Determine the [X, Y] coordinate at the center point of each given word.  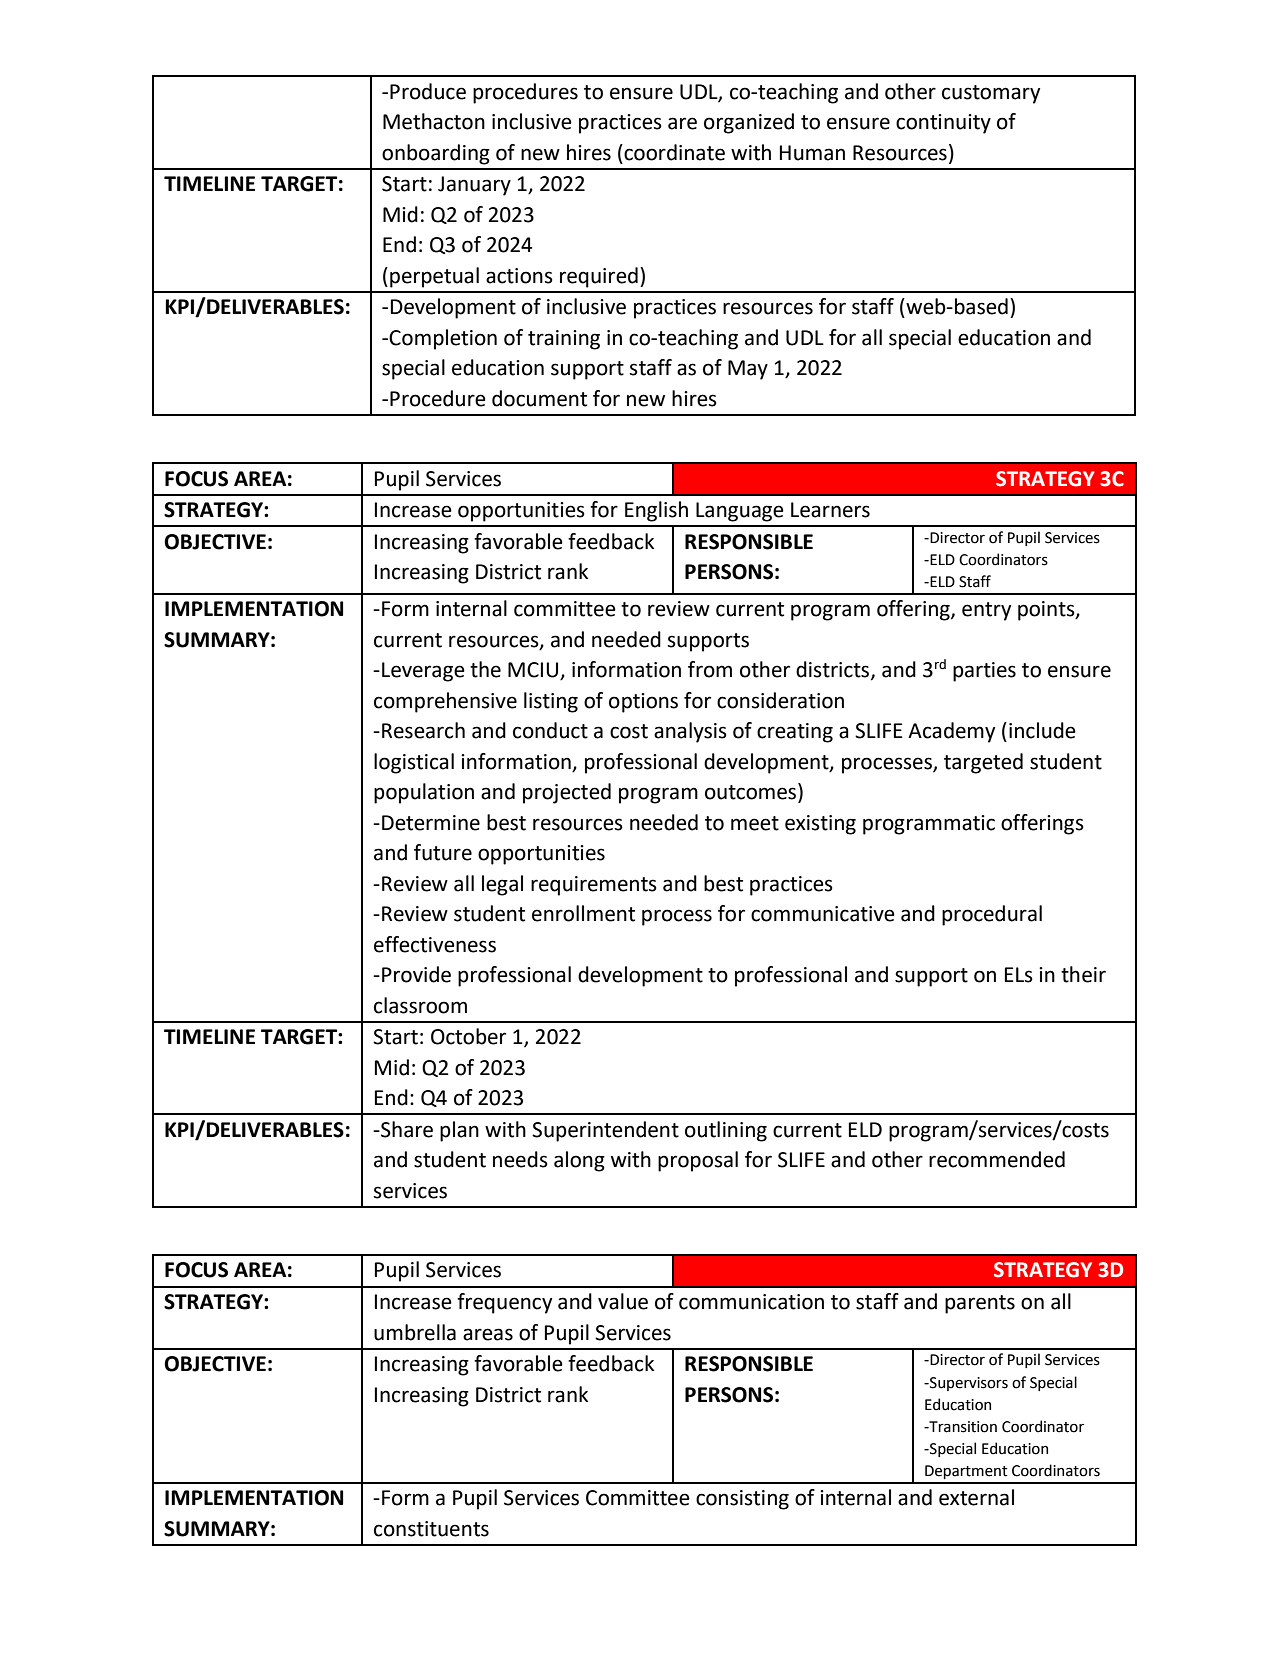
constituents [431, 1529]
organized [749, 123]
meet [755, 823]
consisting [742, 1500]
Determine [431, 823]
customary [991, 94]
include [1042, 730]
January [474, 186]
